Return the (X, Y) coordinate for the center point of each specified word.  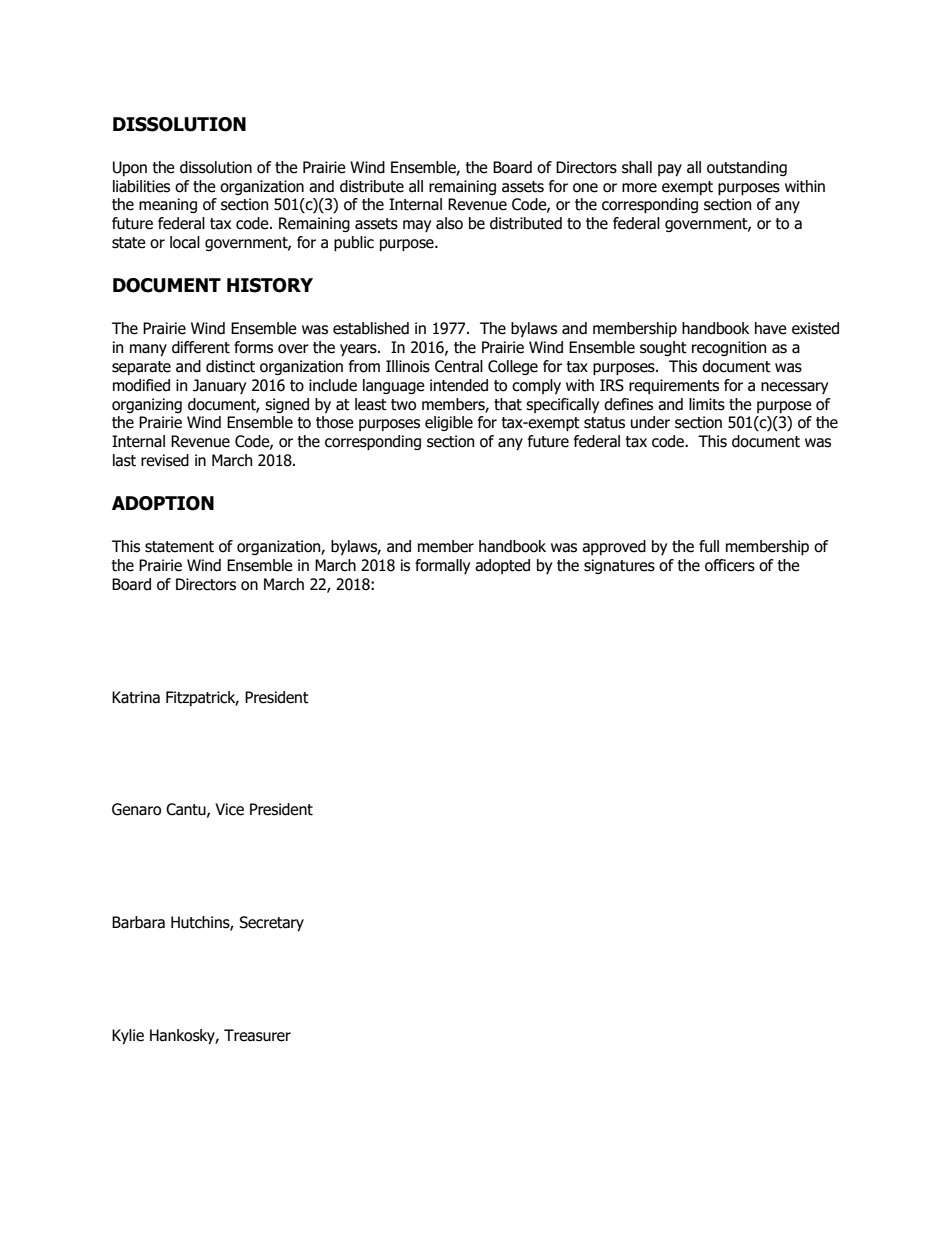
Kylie (128, 1036)
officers (730, 565)
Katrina (136, 697)
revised (165, 460)
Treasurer (257, 1035)
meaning (168, 205)
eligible (449, 423)
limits (707, 404)
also (449, 223)
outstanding (747, 168)
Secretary (271, 923)
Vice (229, 809)
